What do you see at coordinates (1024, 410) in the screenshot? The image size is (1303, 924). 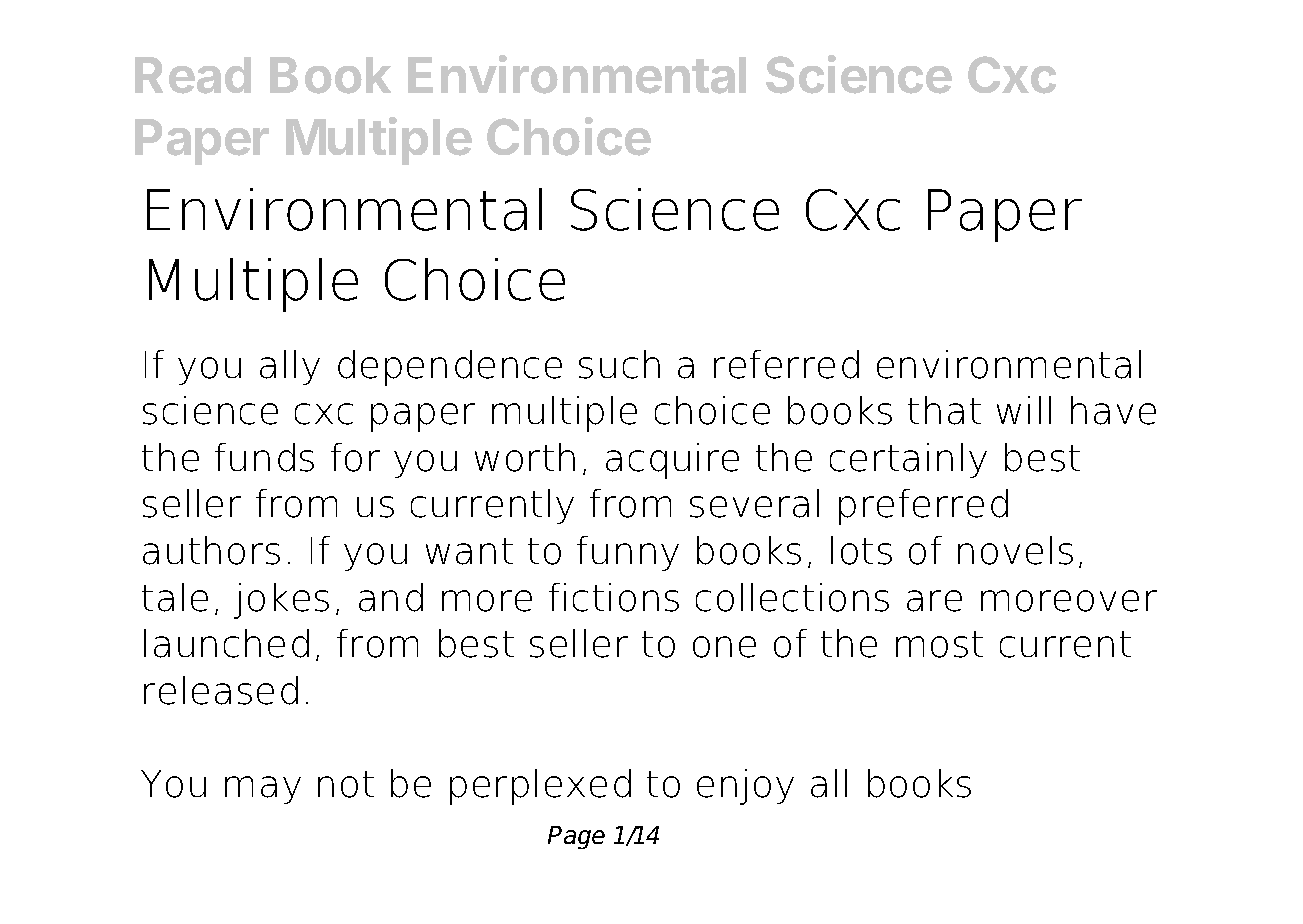 I see `will` at bounding box center [1024, 410].
